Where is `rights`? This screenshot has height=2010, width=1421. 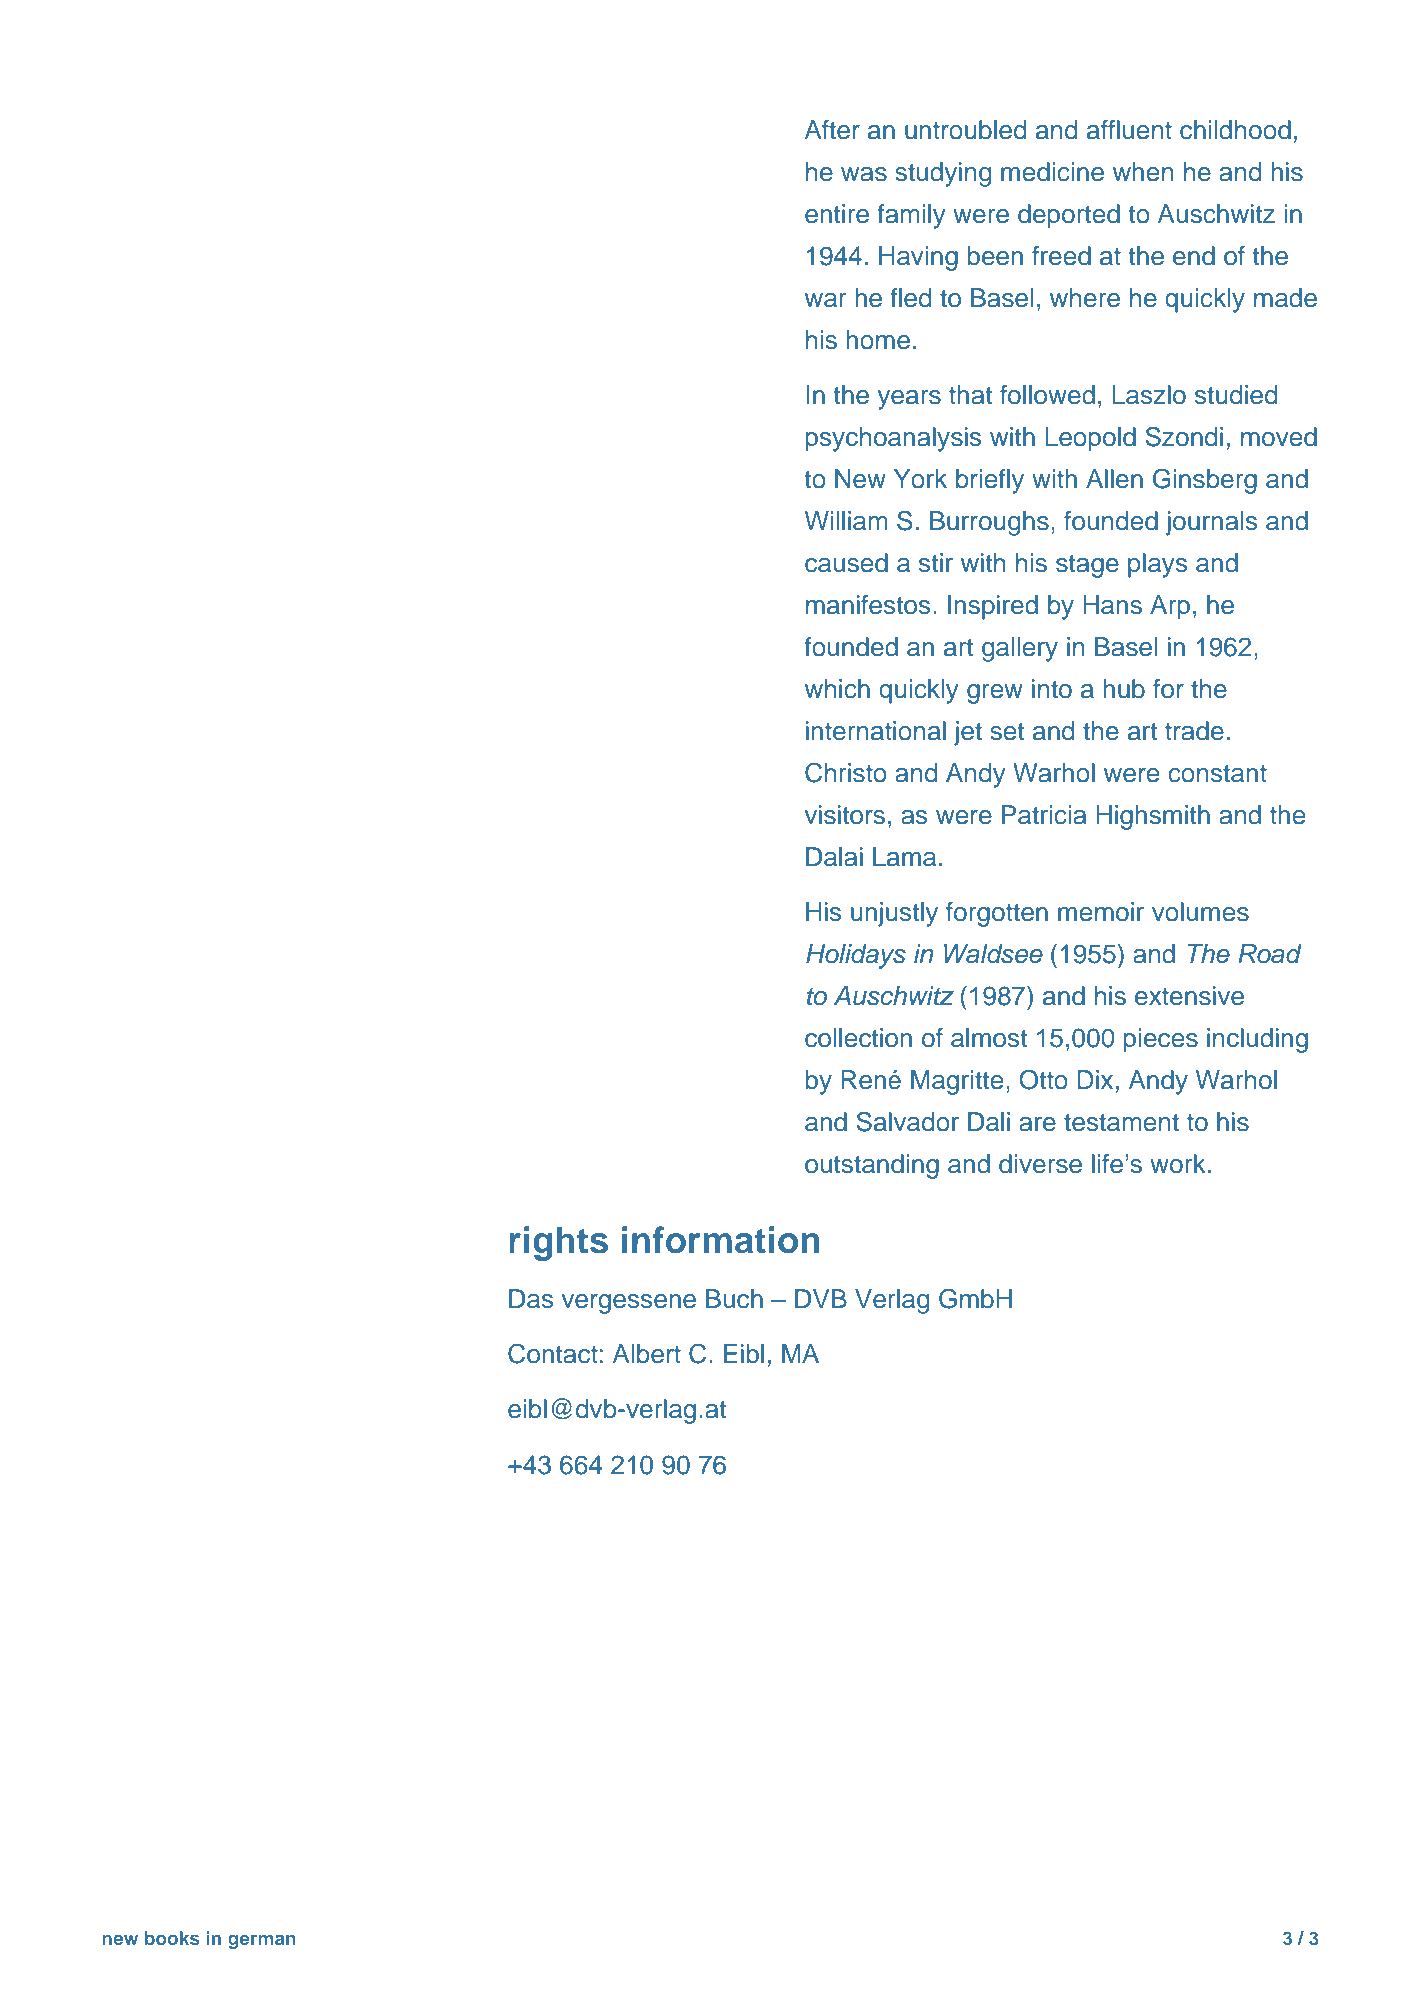 rights is located at coordinates (559, 1243).
